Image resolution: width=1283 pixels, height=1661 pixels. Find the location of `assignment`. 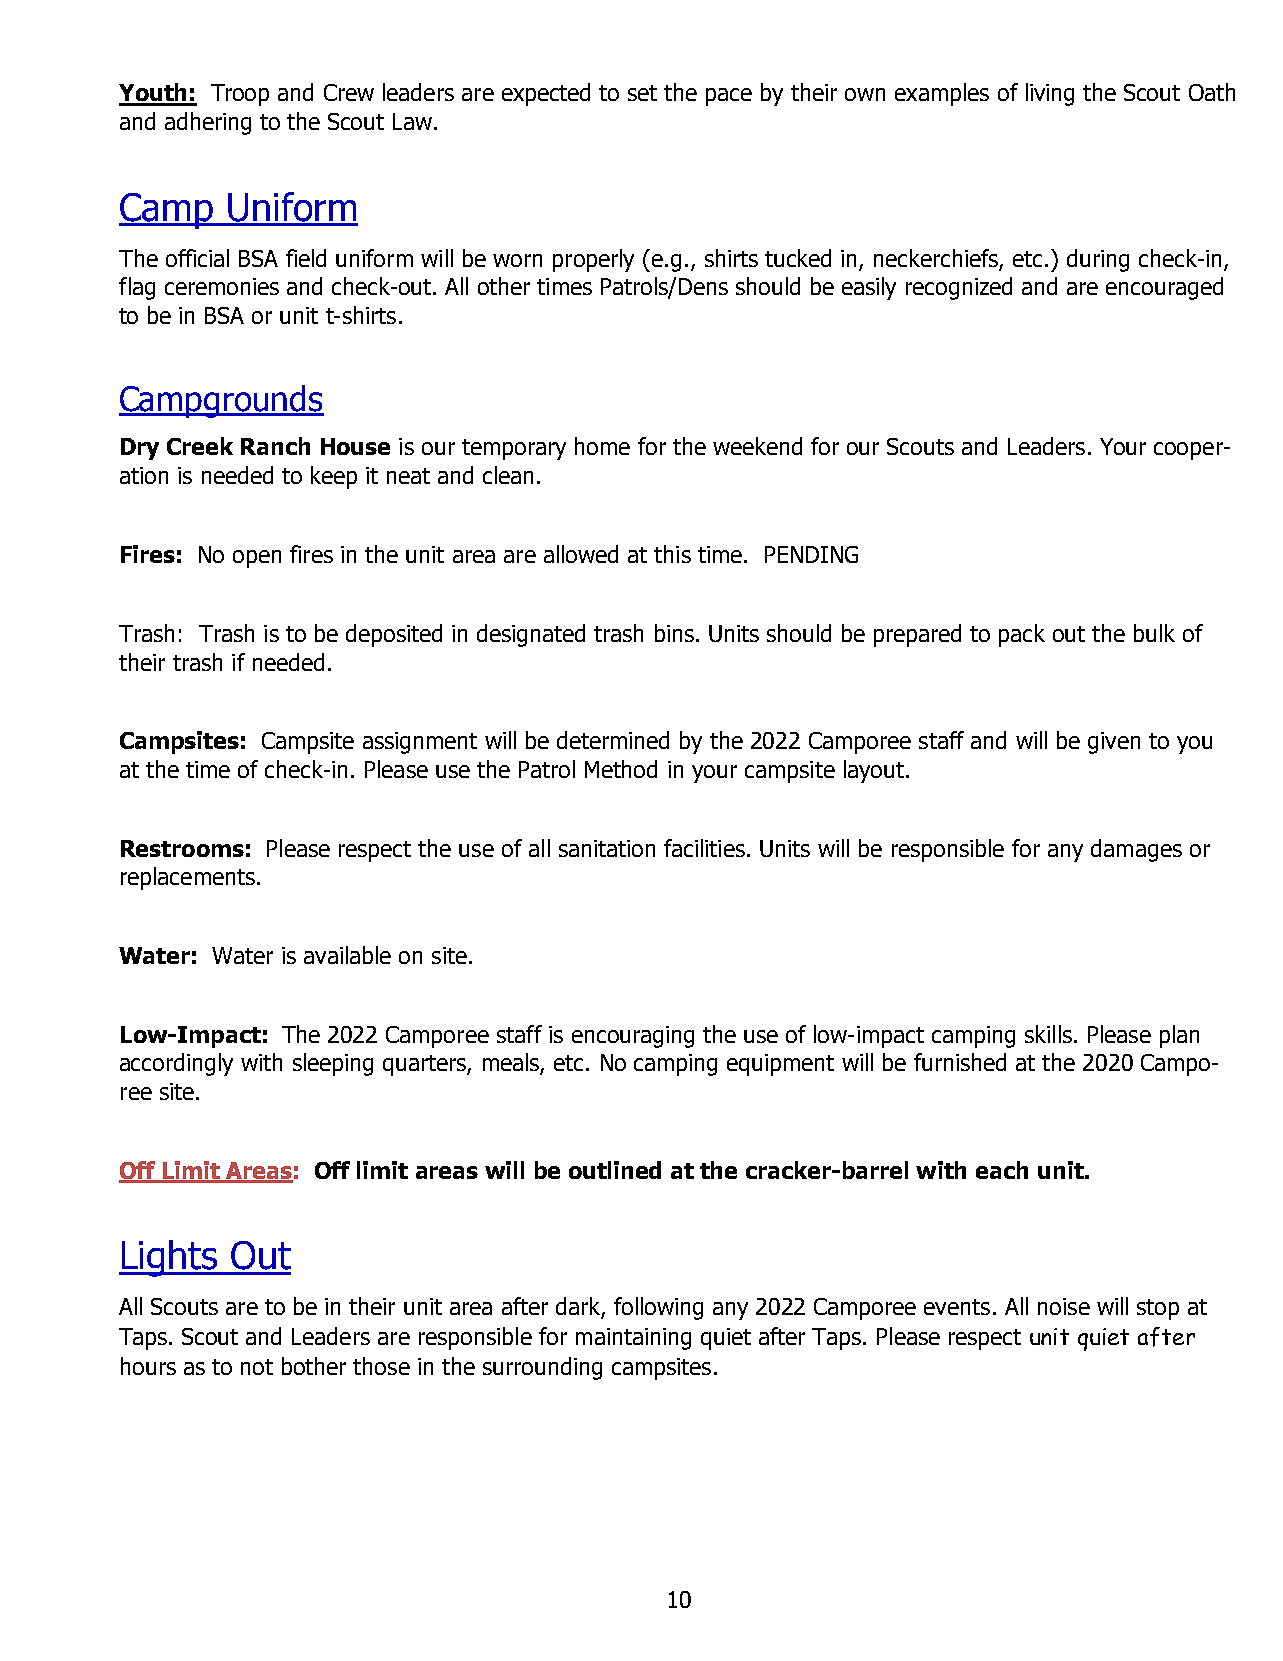

assignment is located at coordinates (420, 743).
